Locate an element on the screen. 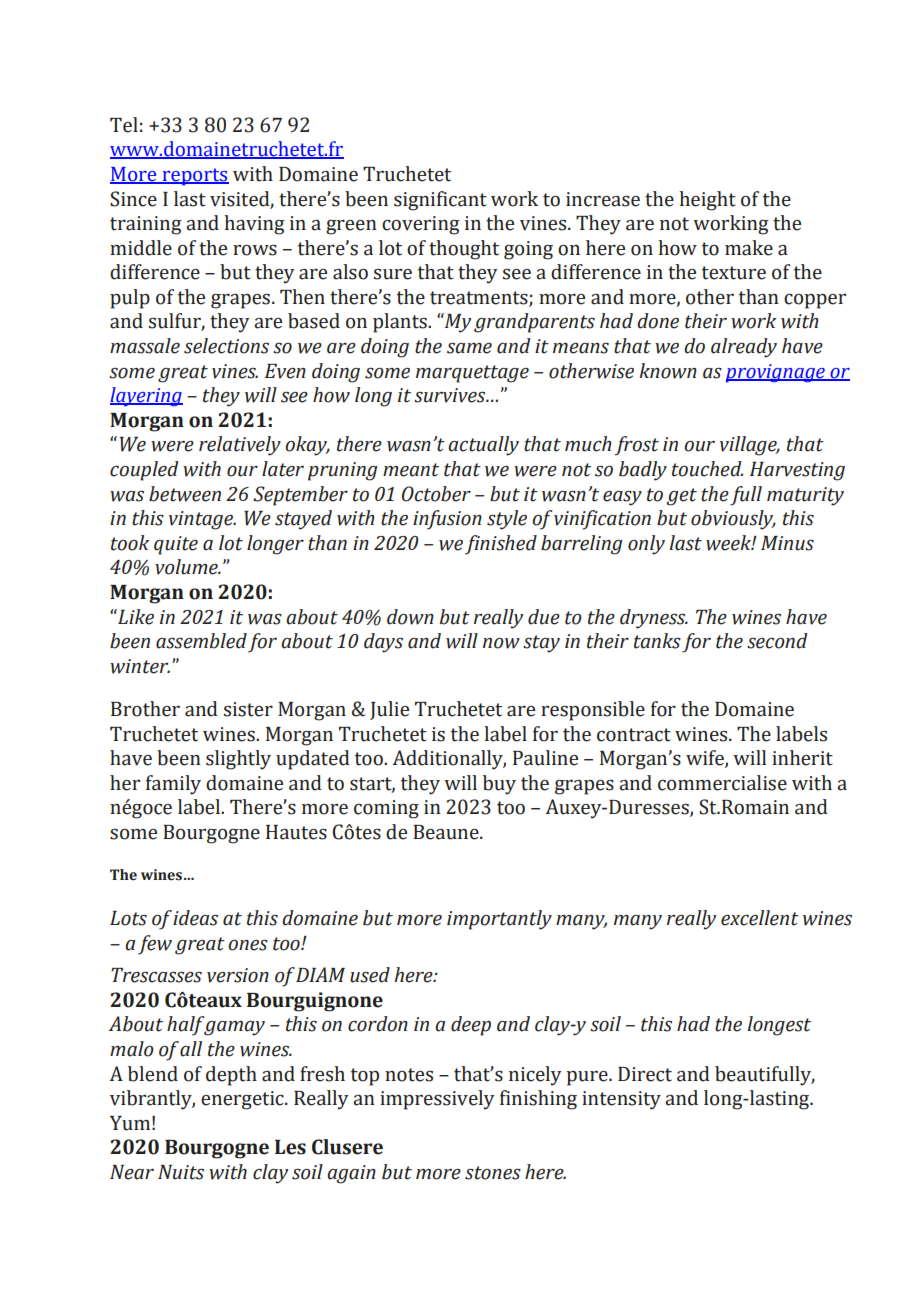 The image size is (924, 1308). touched is located at coordinates (707, 469).
